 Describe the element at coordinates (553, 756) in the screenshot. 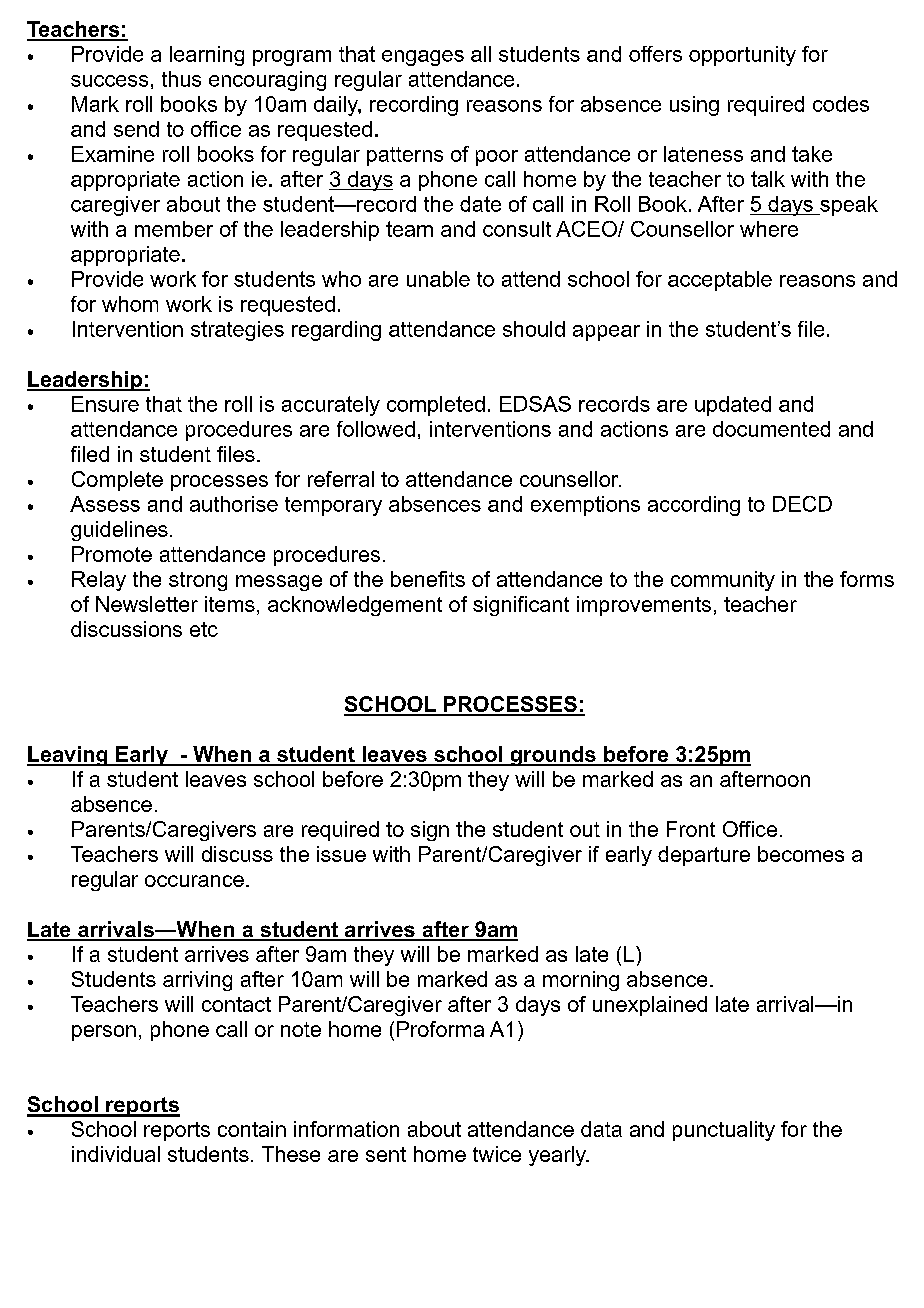

I see `grounds` at that location.
